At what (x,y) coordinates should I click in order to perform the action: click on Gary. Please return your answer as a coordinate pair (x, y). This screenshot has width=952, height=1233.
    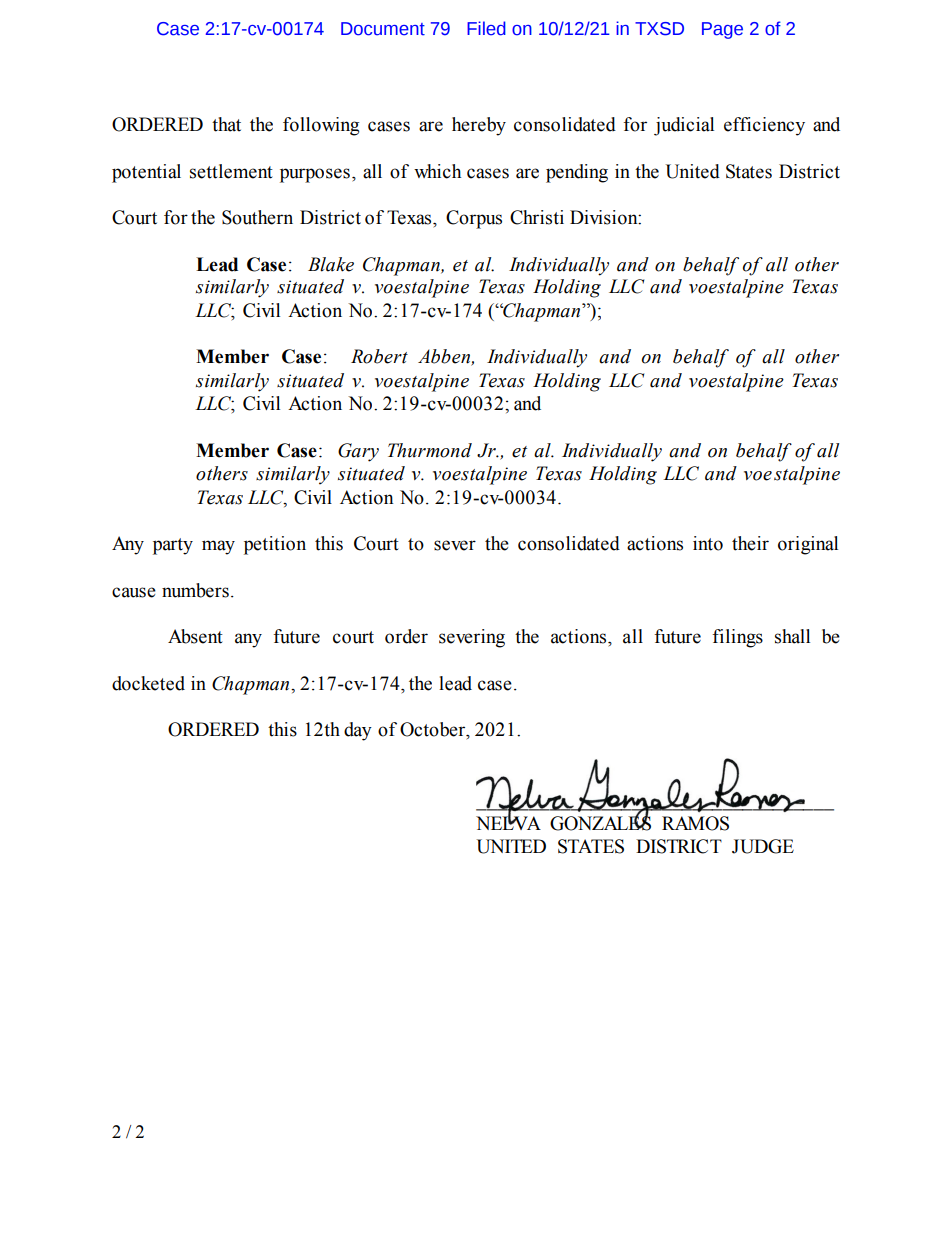
    Looking at the image, I should click on (358, 452).
